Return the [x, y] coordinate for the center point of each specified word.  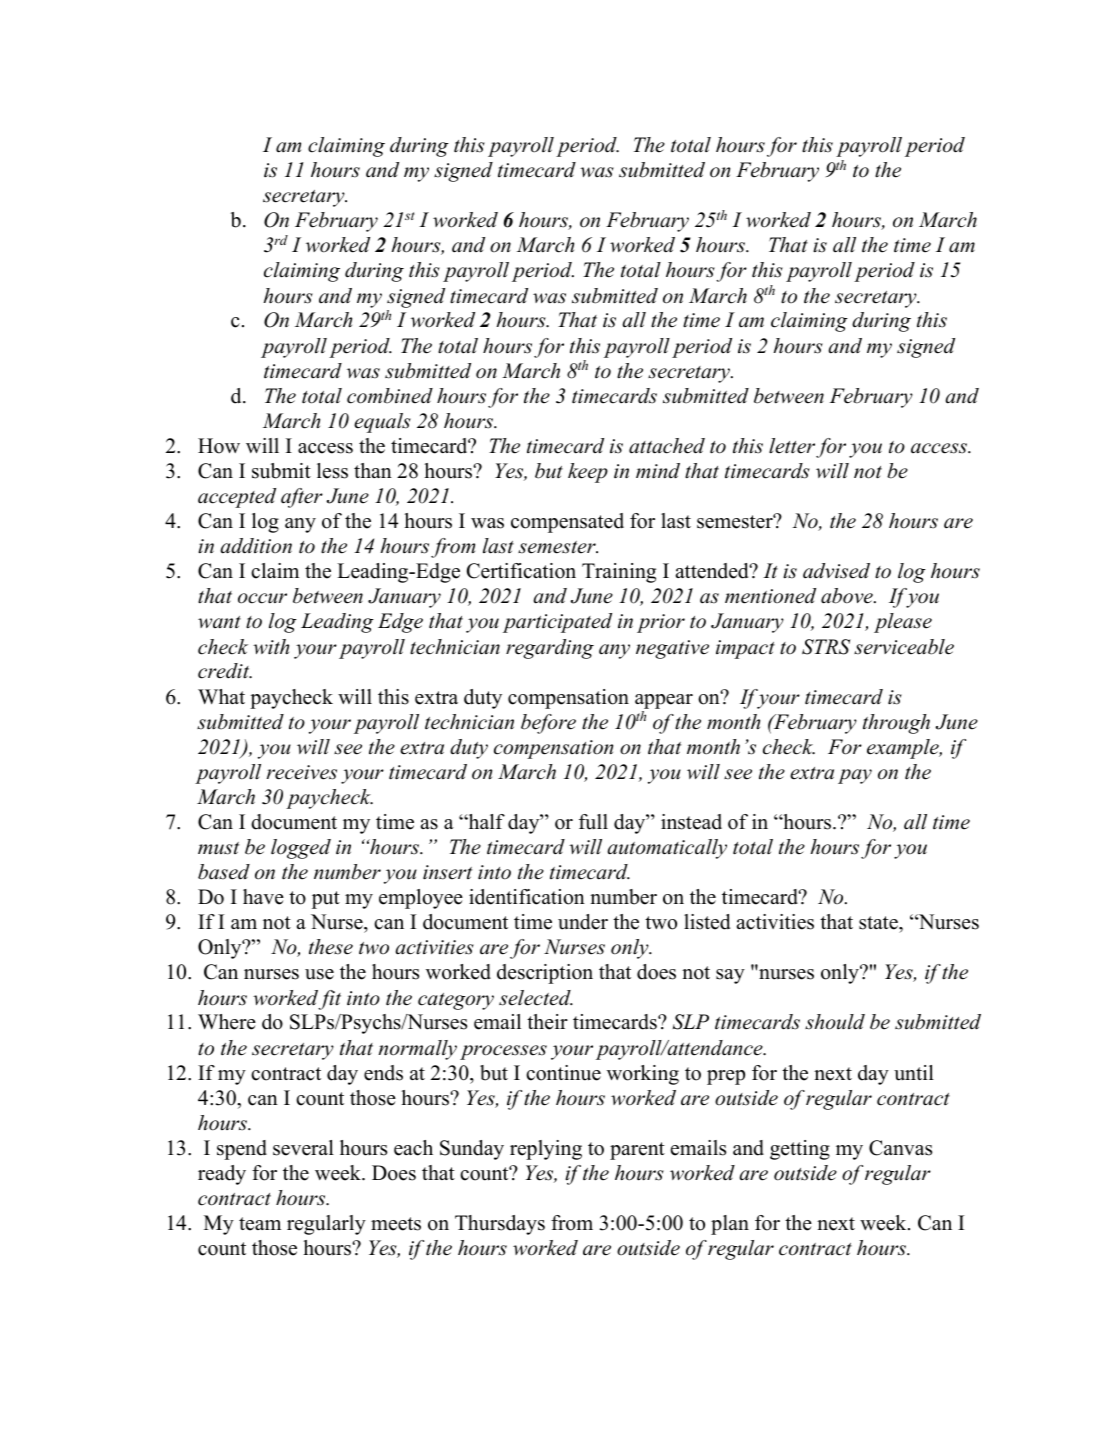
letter [792, 446]
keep [588, 473]
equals [382, 423]
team [260, 1224]
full [593, 822]
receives [302, 772]
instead [691, 822]
